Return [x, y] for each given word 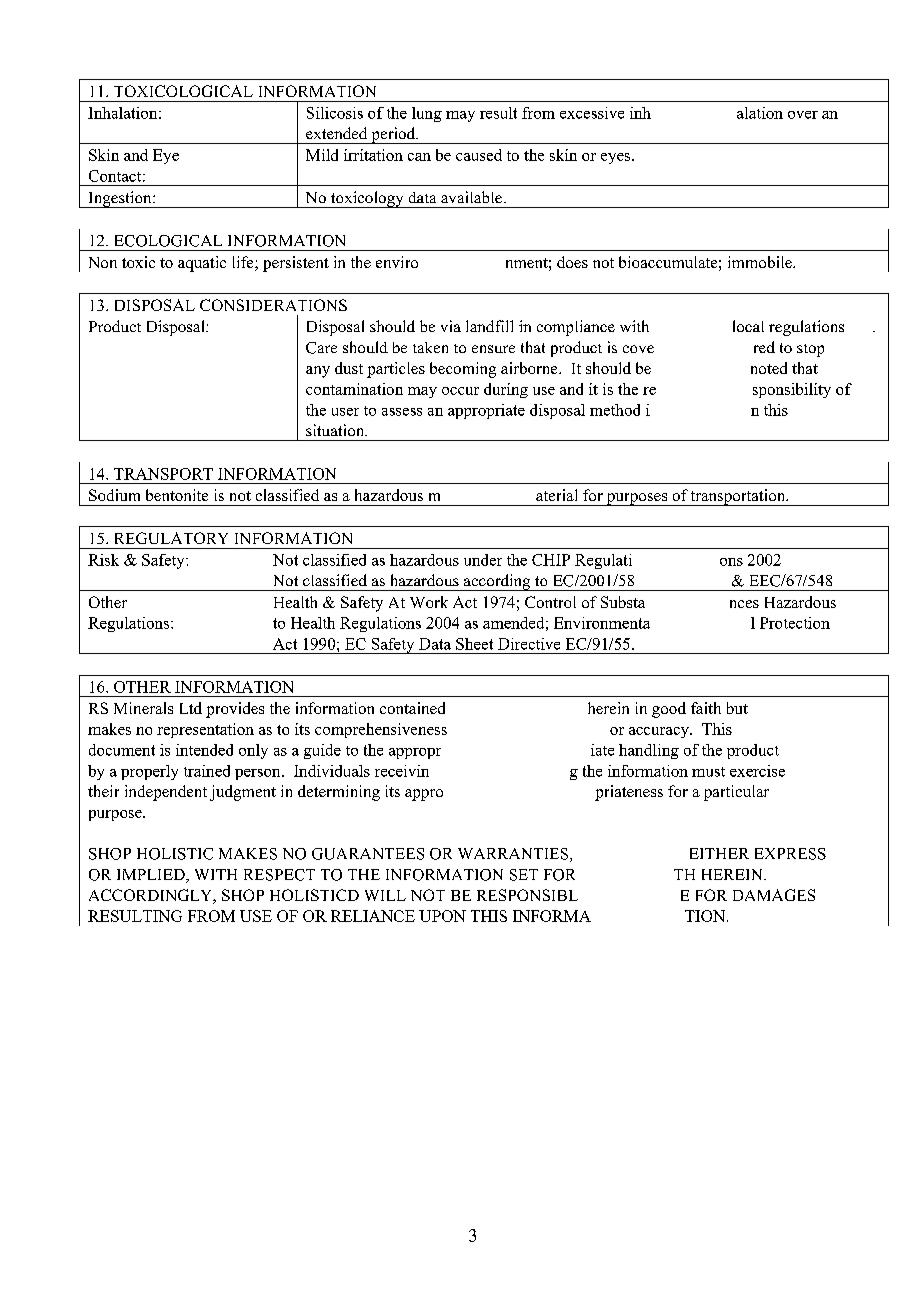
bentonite [177, 495]
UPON [442, 916]
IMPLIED [152, 876]
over [803, 115]
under [483, 560]
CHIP [551, 560]
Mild [322, 155]
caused [479, 155]
